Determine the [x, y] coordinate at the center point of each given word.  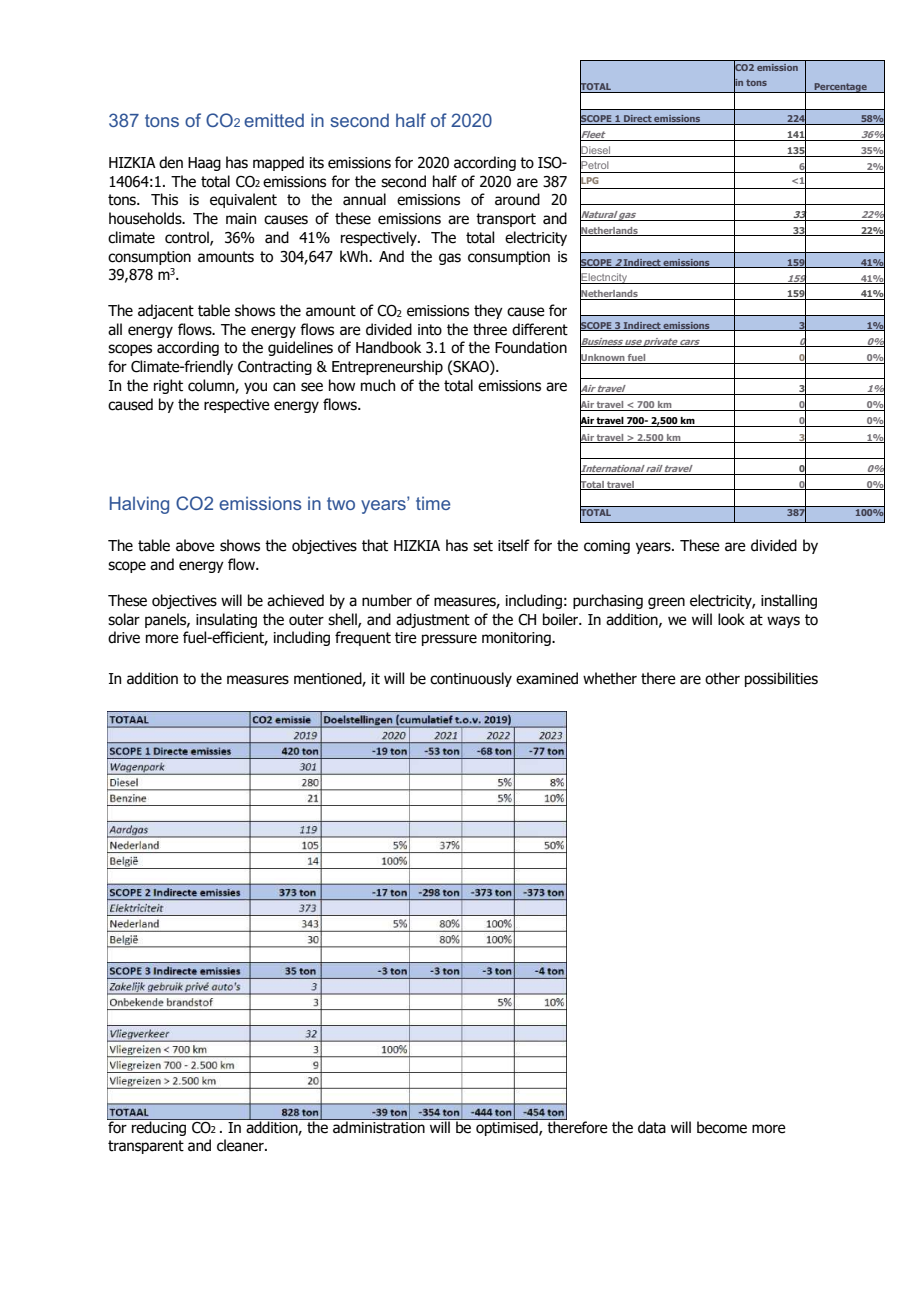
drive [124, 637]
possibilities [781, 679]
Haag [204, 164]
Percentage [840, 88]
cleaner [241, 1145]
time [433, 503]
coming [607, 547]
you [255, 388]
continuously [471, 679]
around [517, 199]
